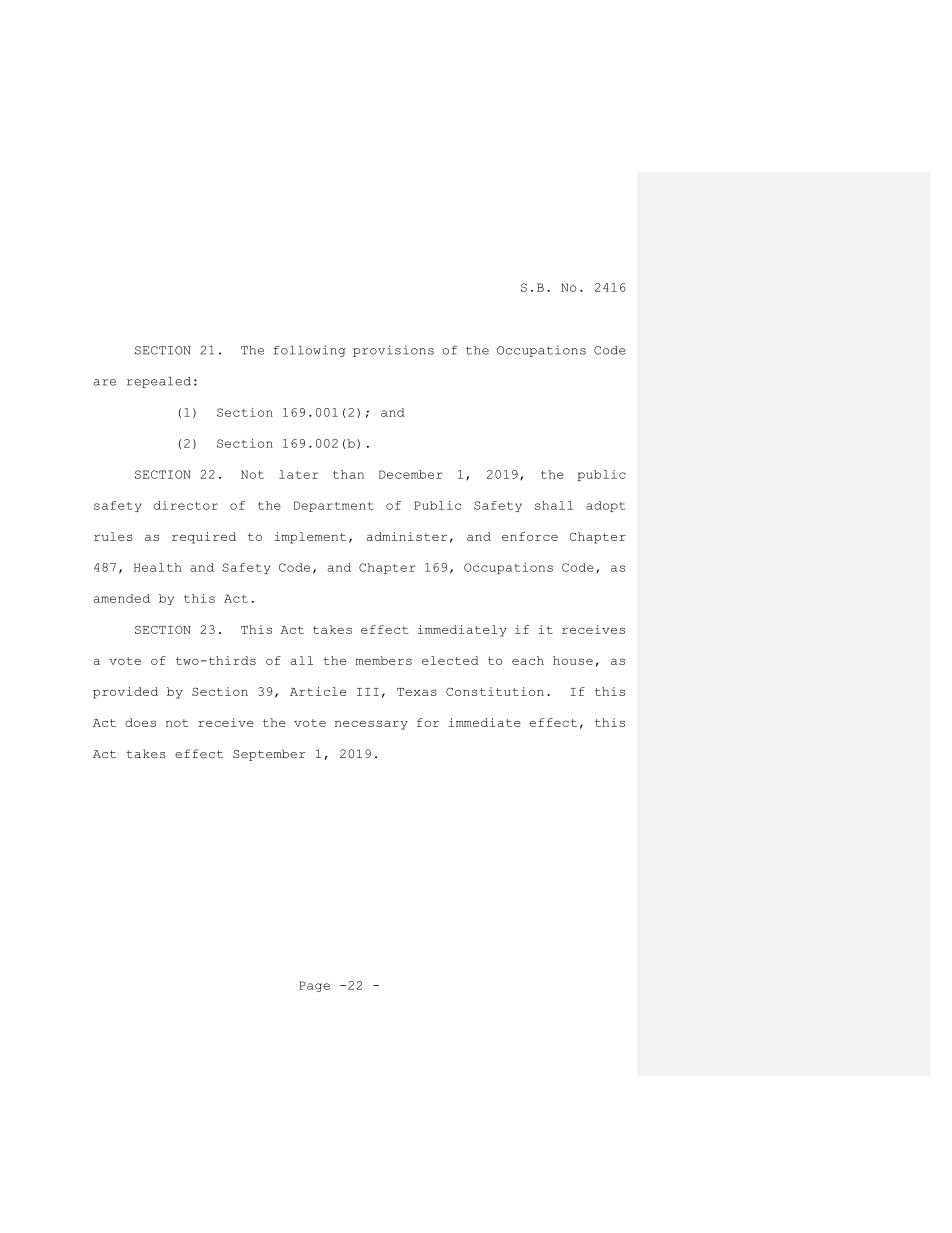 This screenshot has width=952, height=1233. Describe the element at coordinates (530, 536) in the screenshot. I see `enforce` at that location.
